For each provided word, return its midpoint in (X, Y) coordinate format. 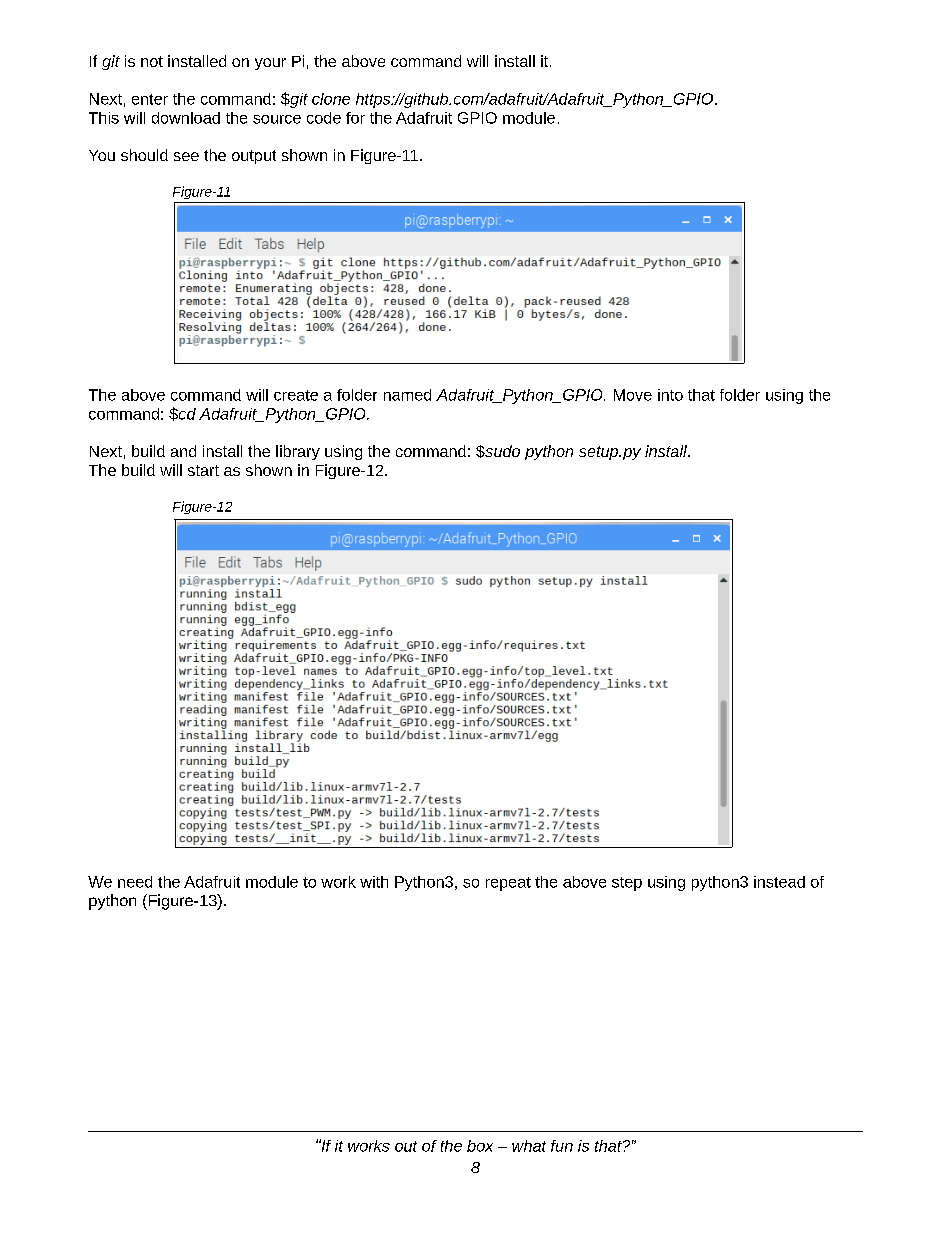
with (374, 882)
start (203, 470)
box (480, 1146)
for (355, 118)
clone (331, 99)
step (627, 884)
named (407, 395)
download (186, 118)
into (670, 395)
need (135, 882)
